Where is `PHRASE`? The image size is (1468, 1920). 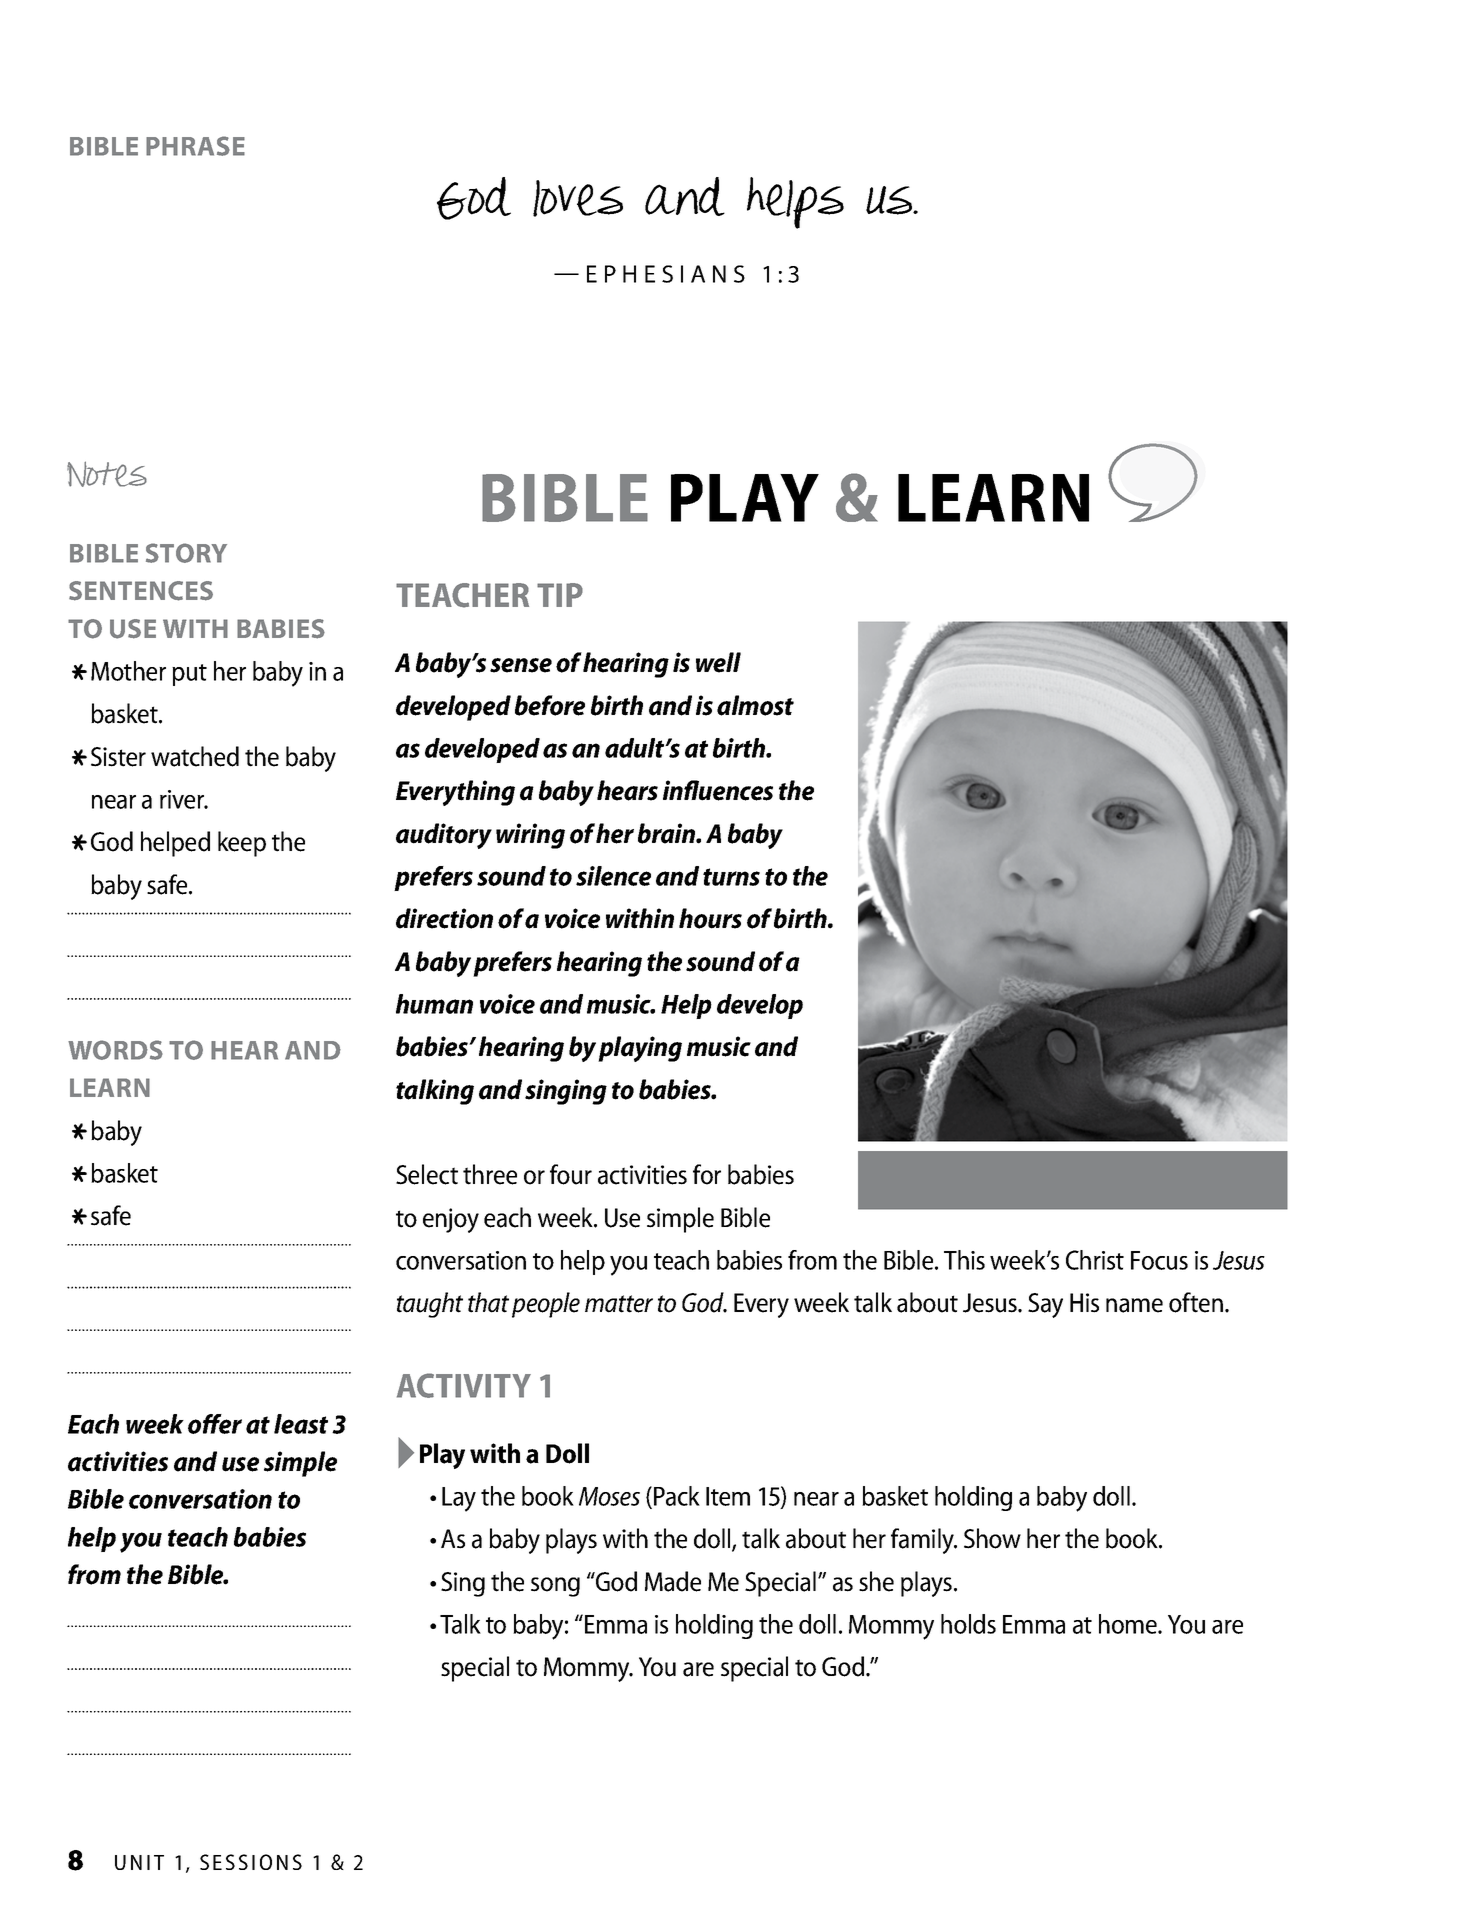 PHRASE is located at coordinates (195, 146).
